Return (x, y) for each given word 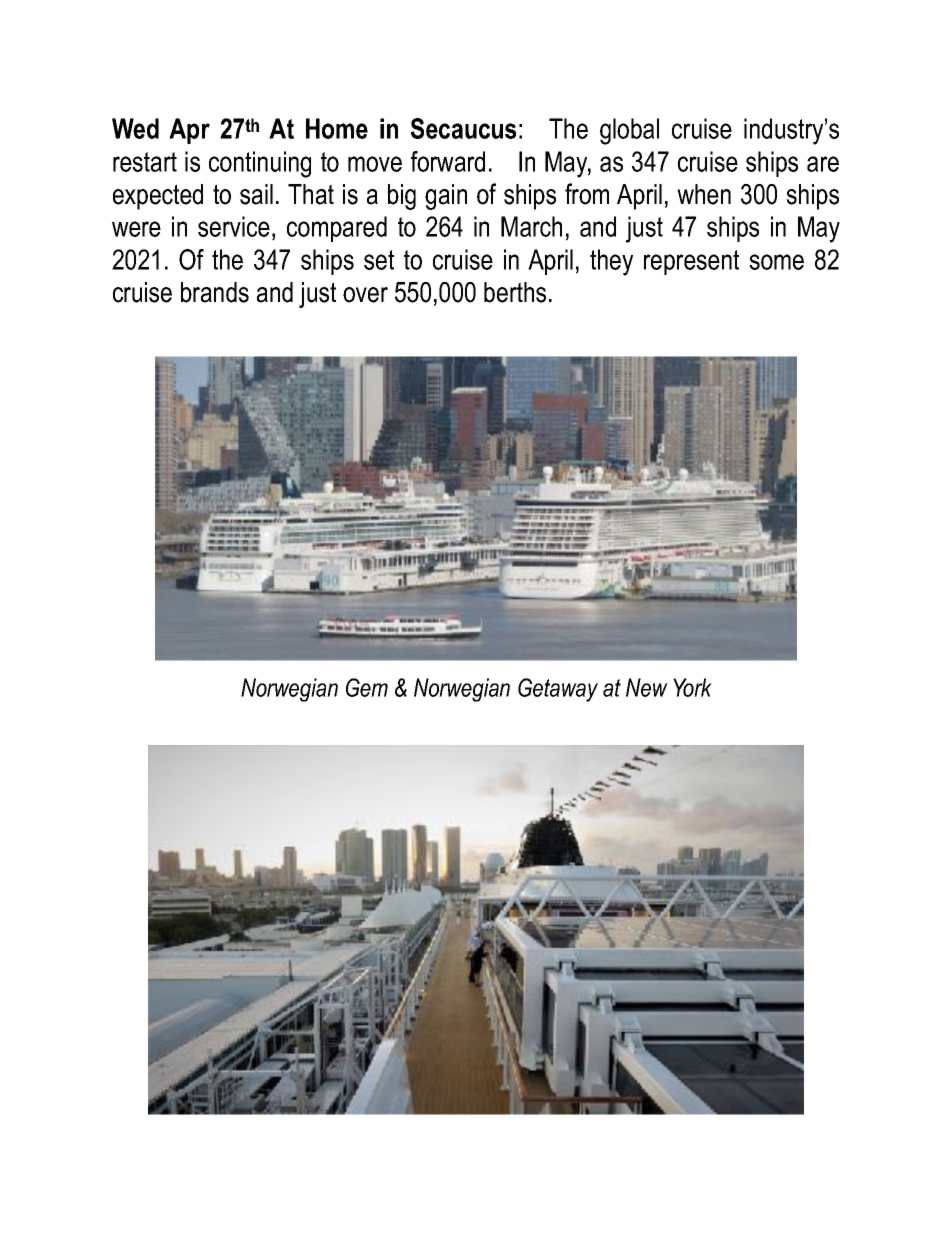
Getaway (558, 690)
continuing (260, 164)
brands (215, 292)
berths (515, 292)
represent (691, 262)
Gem (367, 687)
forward (448, 161)
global (629, 131)
